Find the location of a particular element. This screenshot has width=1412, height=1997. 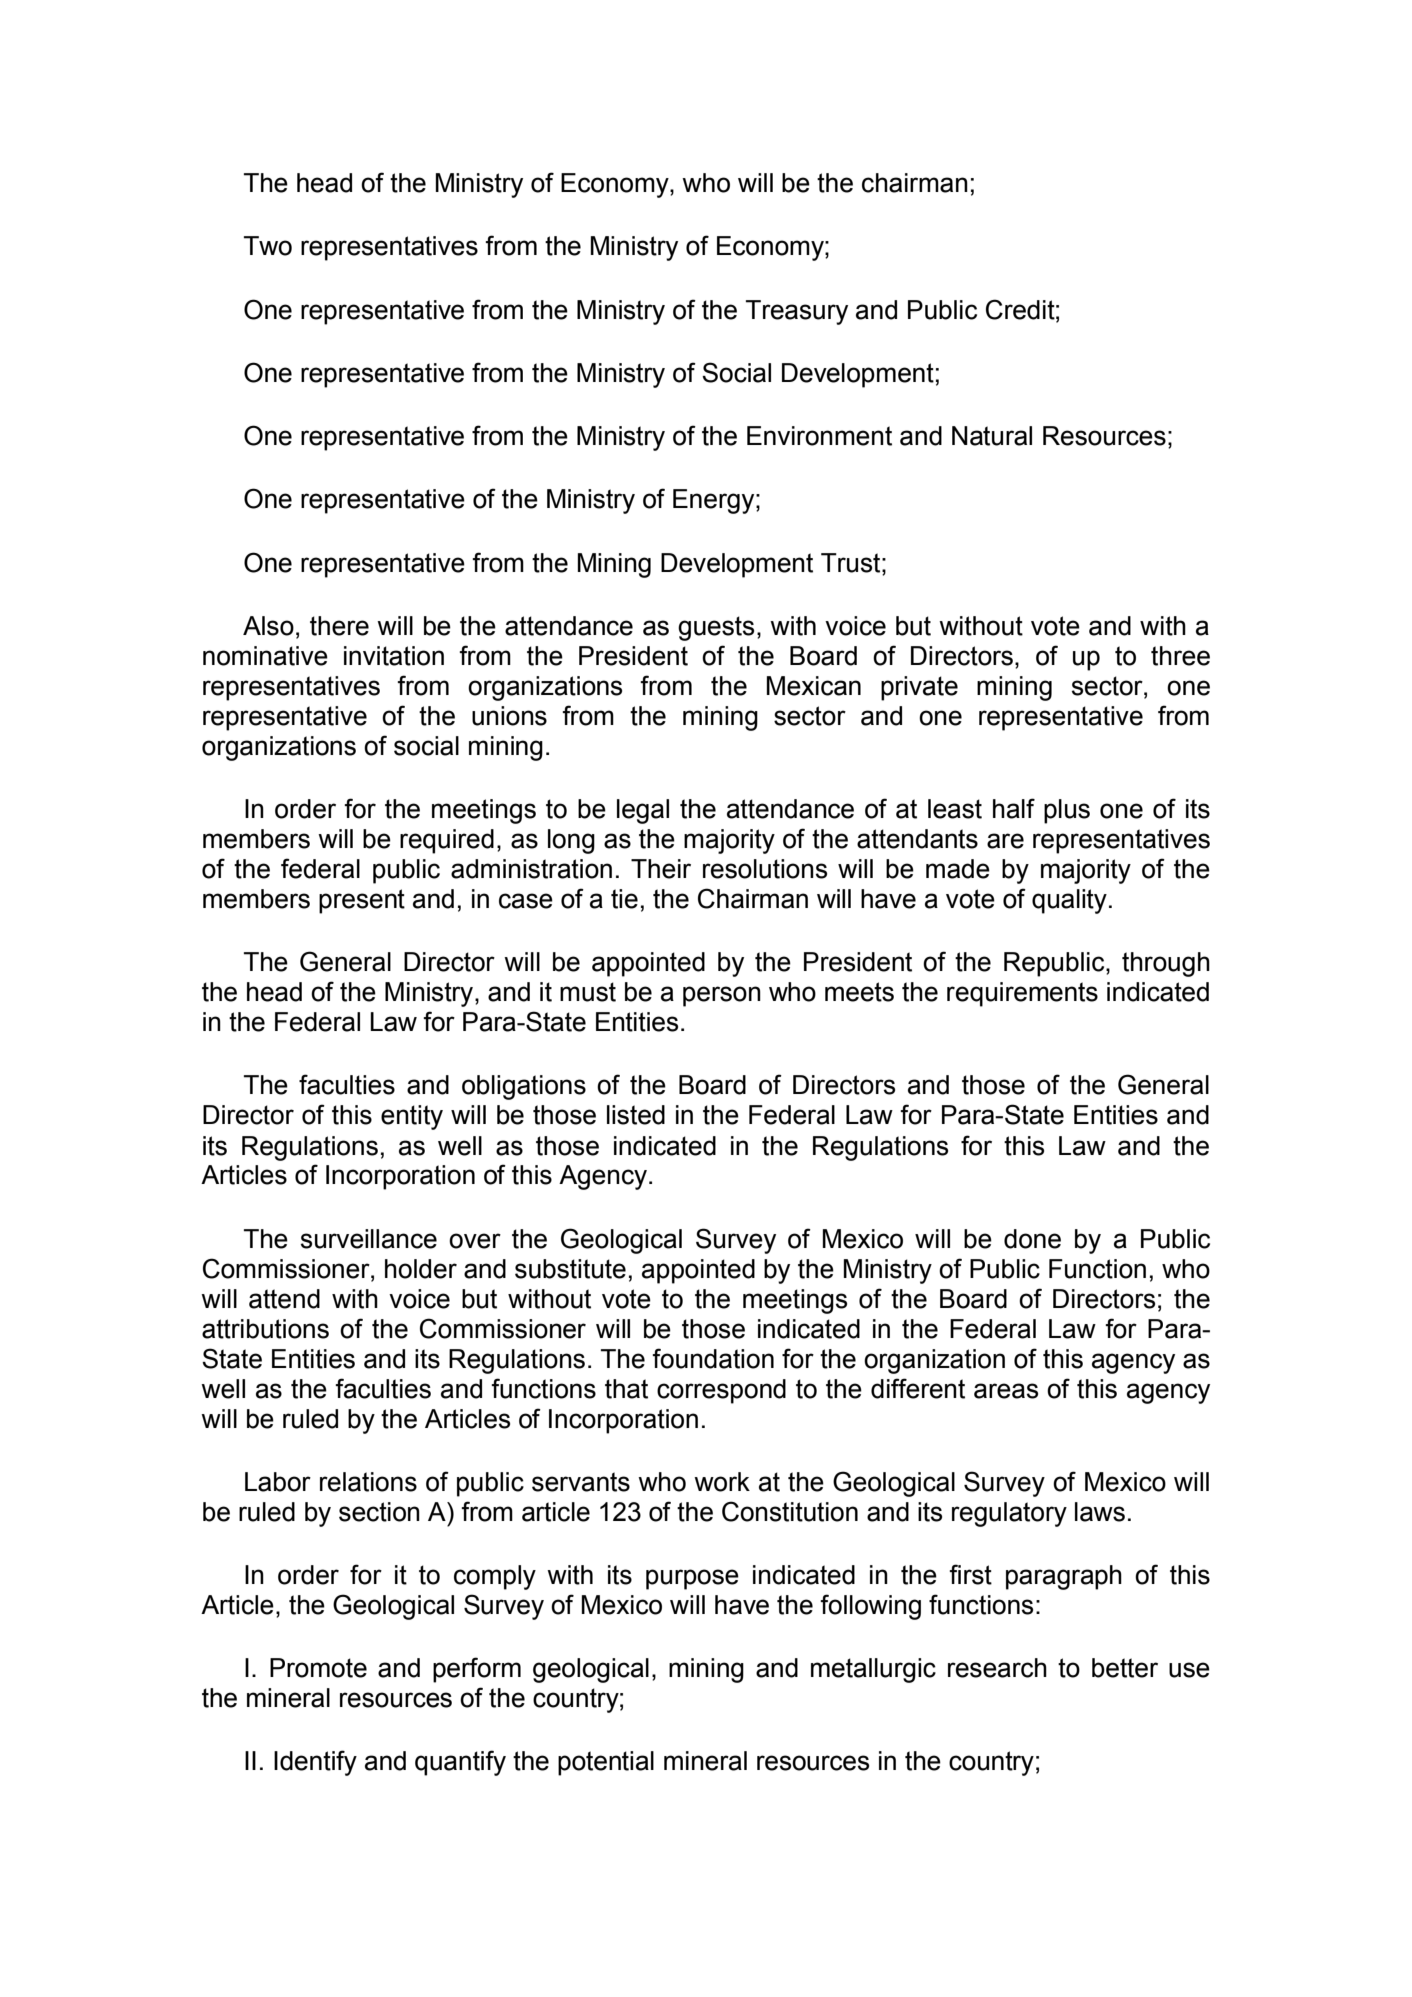

surveillance is located at coordinates (369, 1239).
